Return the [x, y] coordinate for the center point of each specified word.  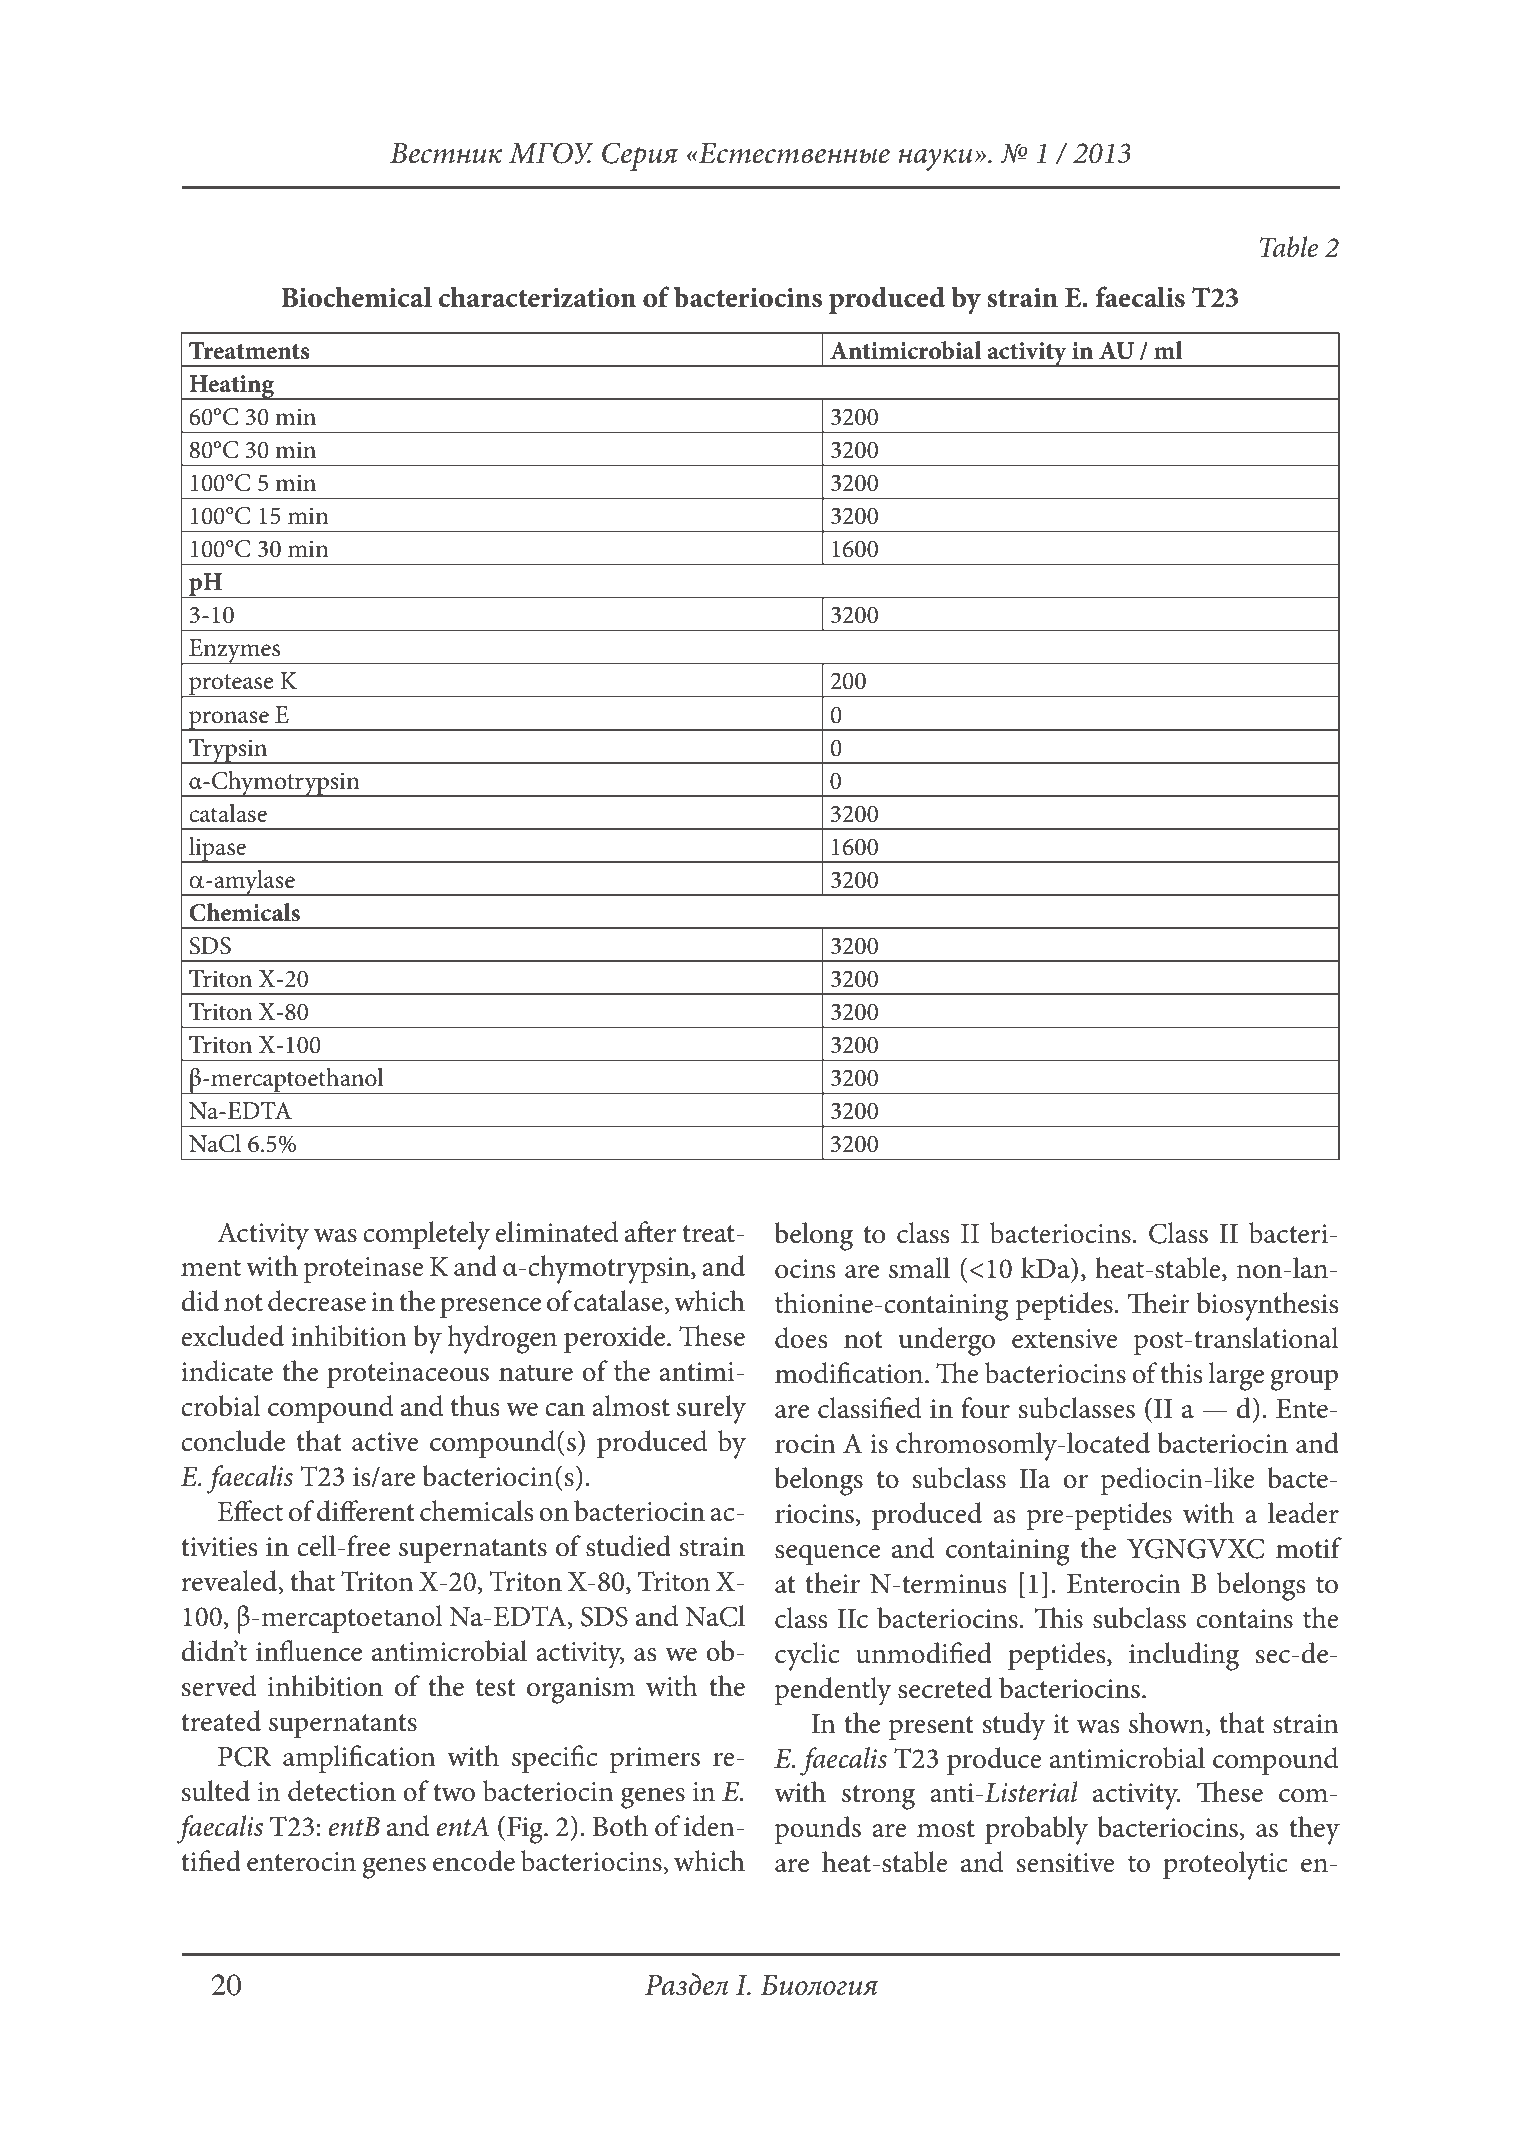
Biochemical [356, 297]
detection [342, 1791]
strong [878, 1797]
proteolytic [1225, 1865]
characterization [537, 297]
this [1182, 1373]
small [919, 1268]
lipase [218, 850]
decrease [317, 1301]
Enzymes [235, 652]
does [801, 1338]
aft [639, 1232]
